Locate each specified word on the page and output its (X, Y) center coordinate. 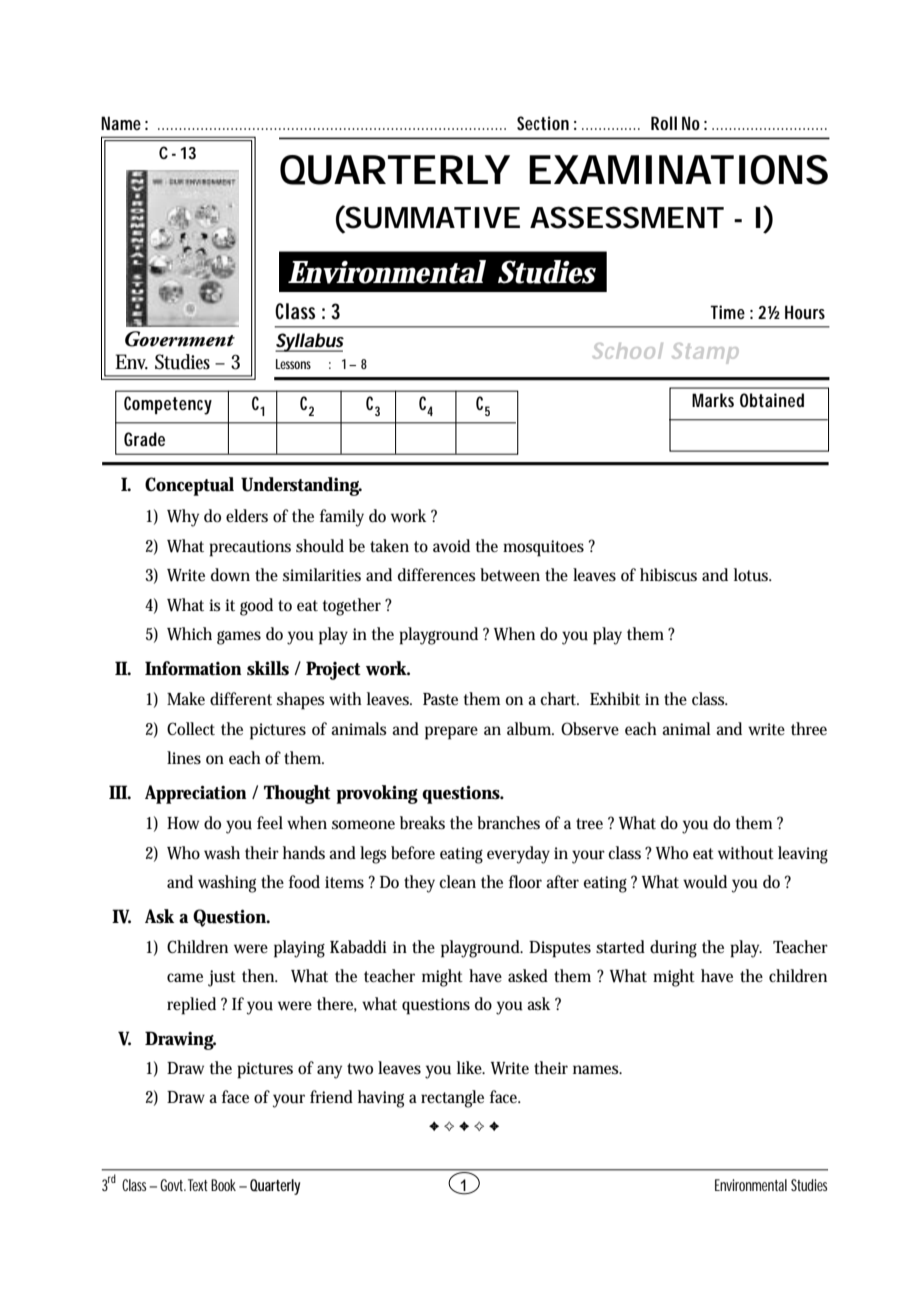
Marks (713, 400)
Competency (168, 405)
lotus (753, 575)
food (304, 882)
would (705, 882)
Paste (440, 699)
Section (543, 123)
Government (180, 339)
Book (223, 1185)
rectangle (452, 1099)
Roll (664, 123)
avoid (451, 546)
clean (457, 881)
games (239, 638)
